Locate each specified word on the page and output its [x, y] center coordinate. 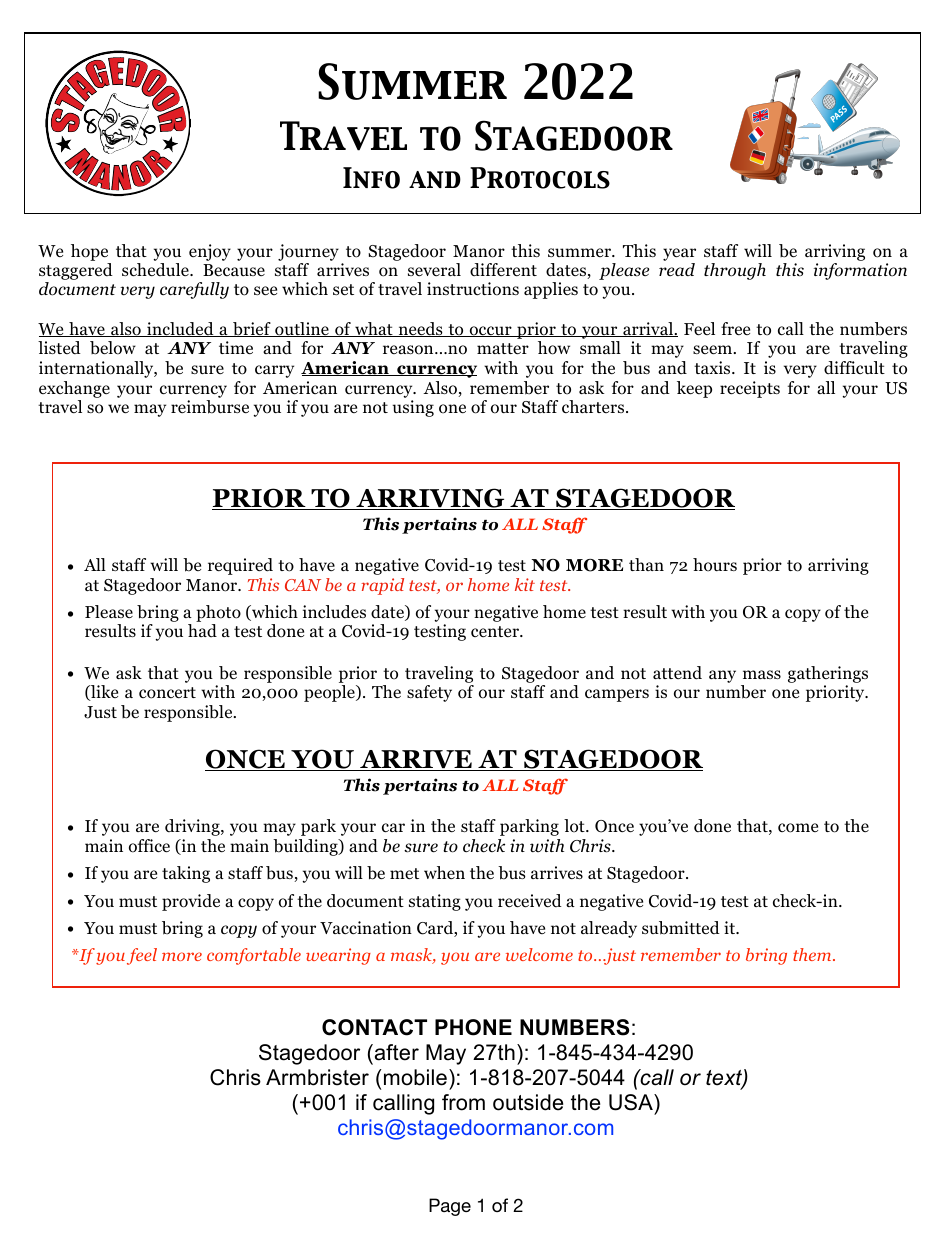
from [463, 1102]
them [813, 954]
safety [429, 693]
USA [632, 1102]
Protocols [540, 178]
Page [450, 1207]
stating [435, 902]
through [735, 271]
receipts [750, 389]
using [413, 408]
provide [191, 902]
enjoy [210, 252]
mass [762, 674]
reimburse [210, 407]
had [202, 631]
